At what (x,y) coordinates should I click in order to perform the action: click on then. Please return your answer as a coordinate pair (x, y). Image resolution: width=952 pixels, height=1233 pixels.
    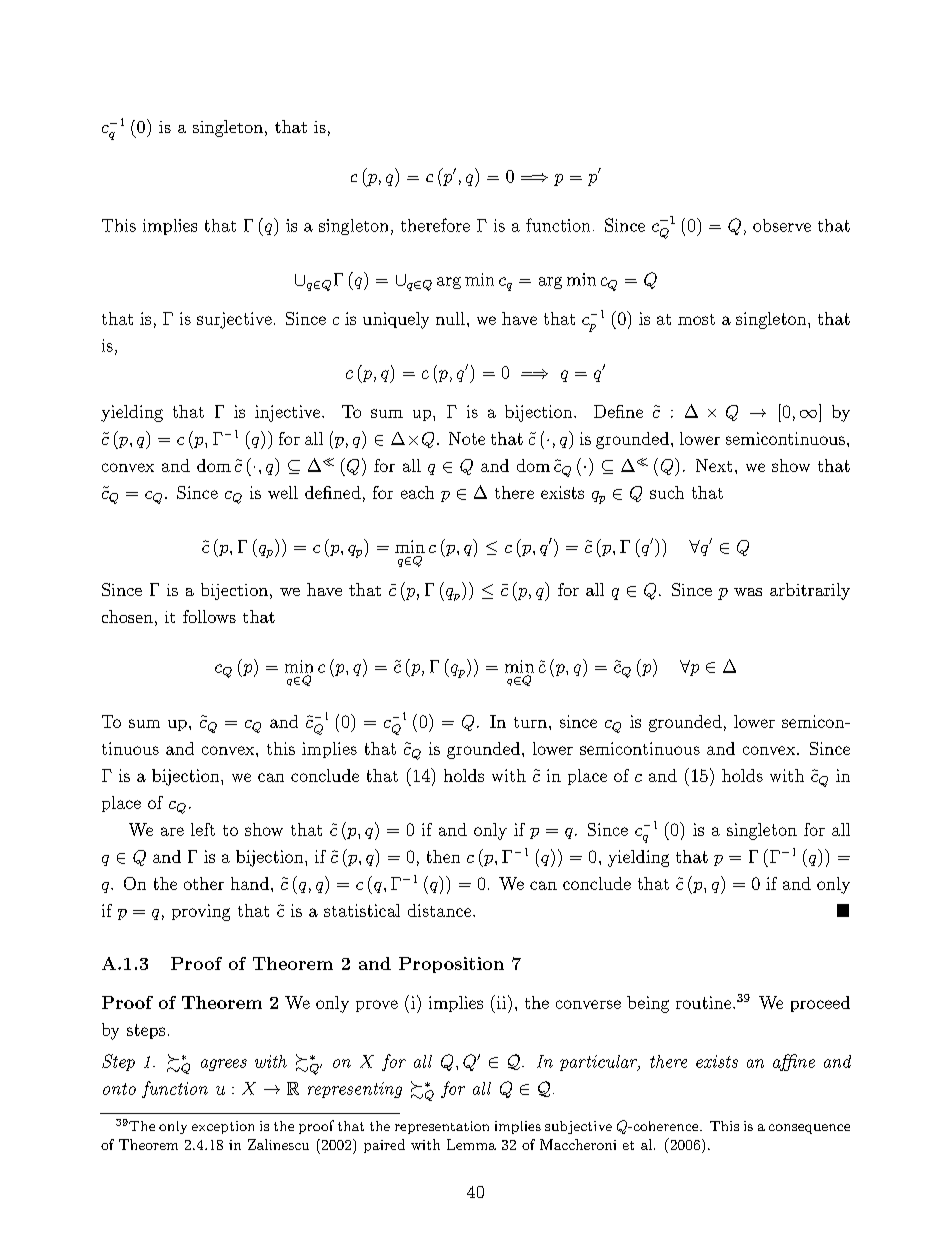
    Looking at the image, I should click on (443, 856).
